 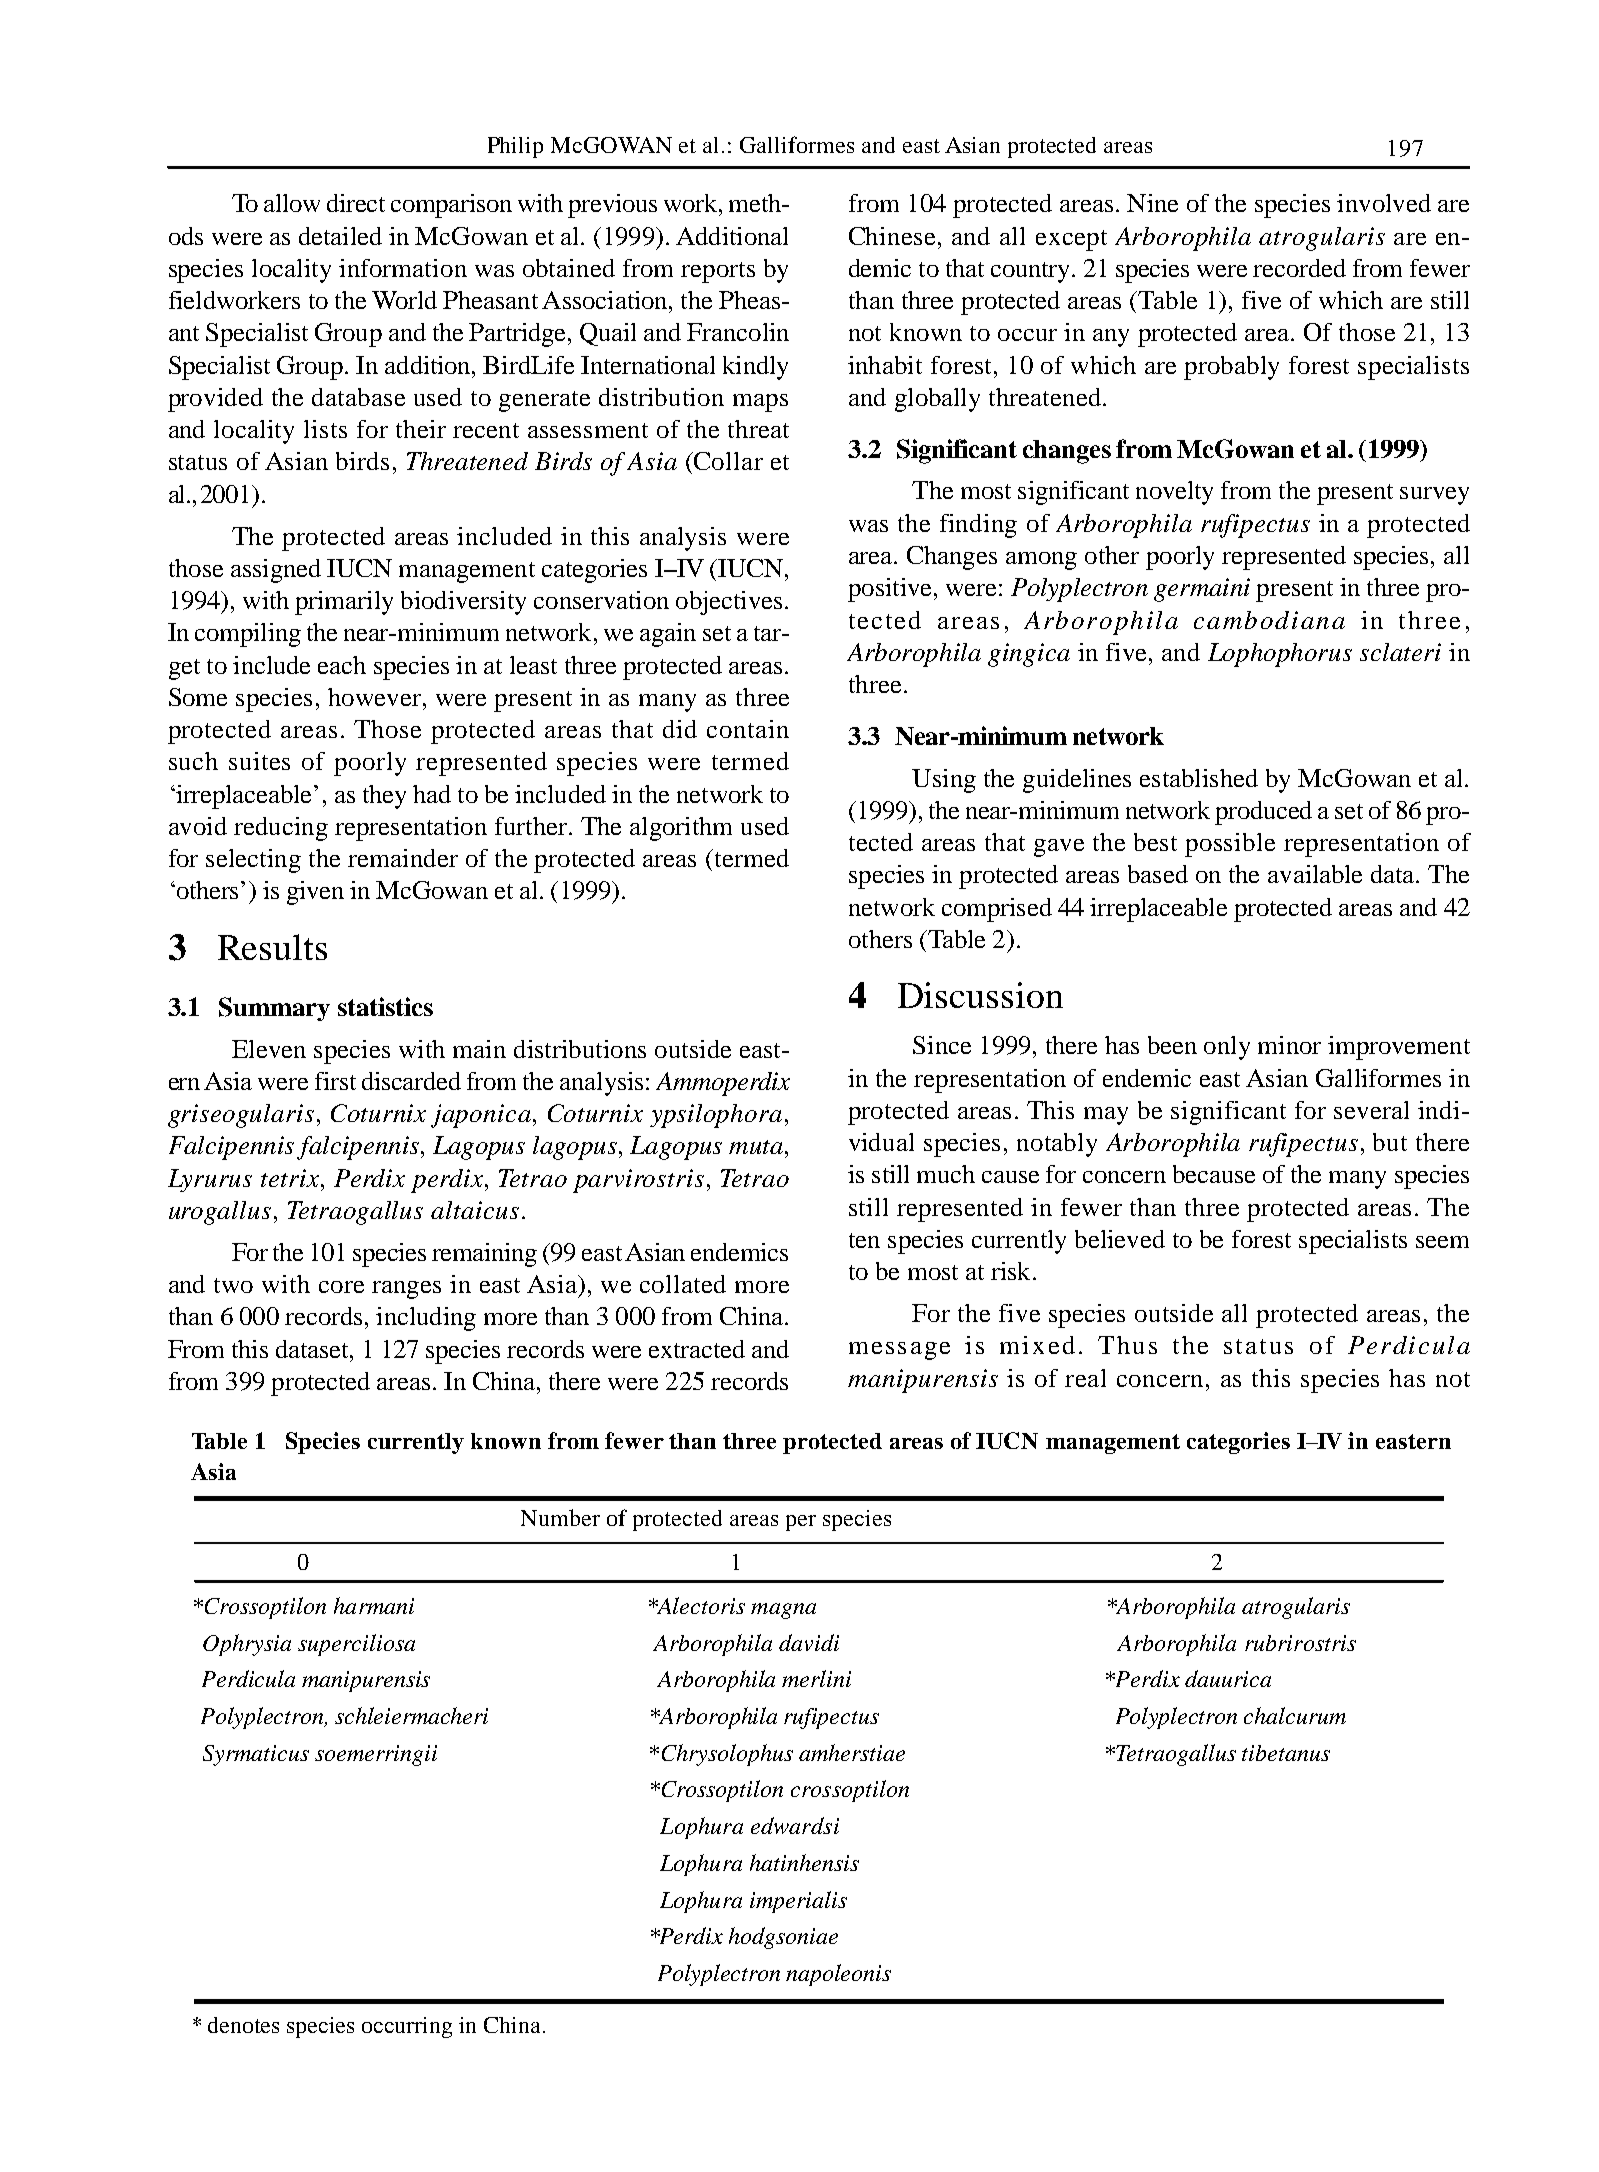 What do you see at coordinates (243, 2025) in the screenshot?
I see `denotes` at bounding box center [243, 2025].
